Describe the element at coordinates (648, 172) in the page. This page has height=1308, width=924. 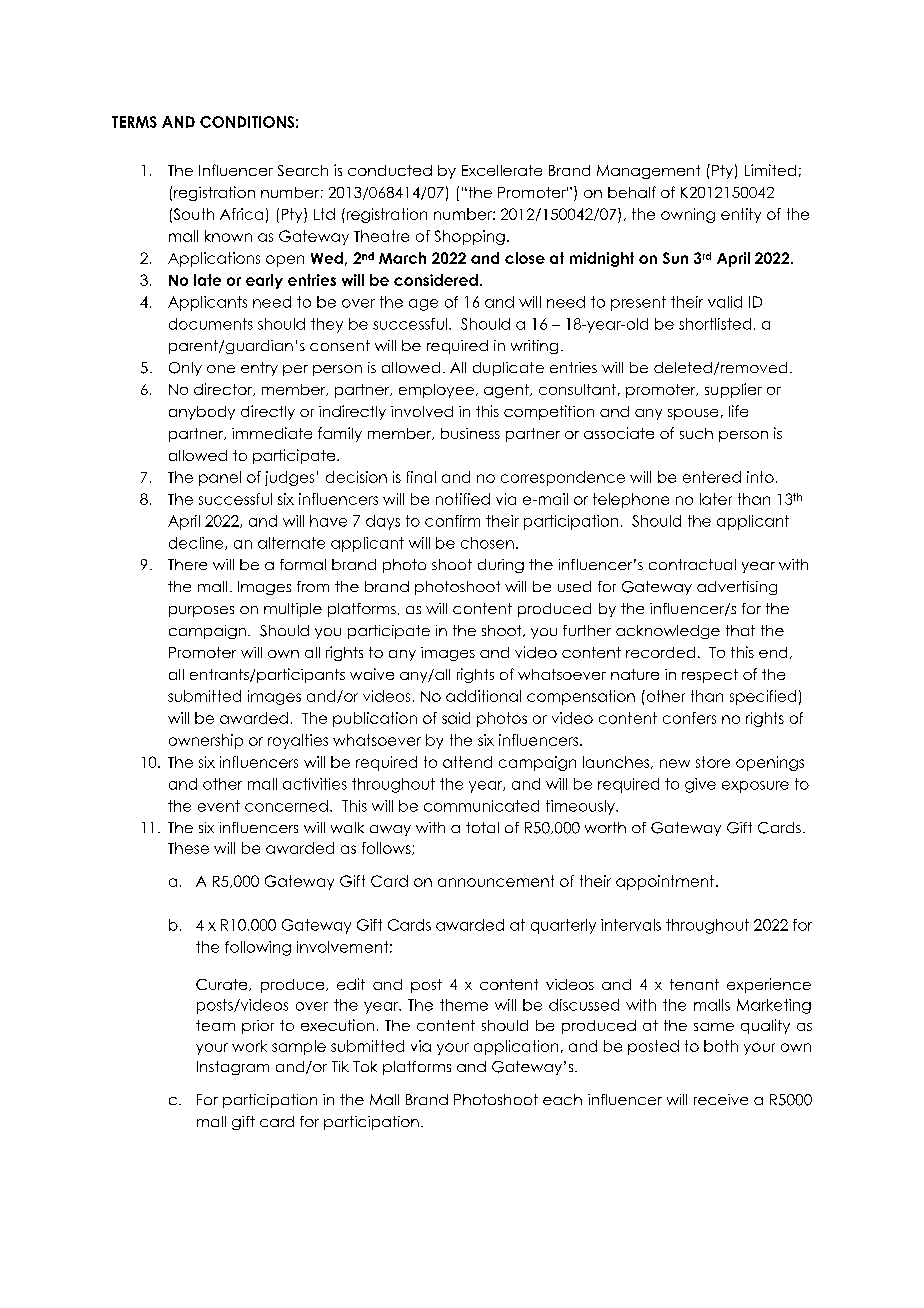
I see `Management` at that location.
